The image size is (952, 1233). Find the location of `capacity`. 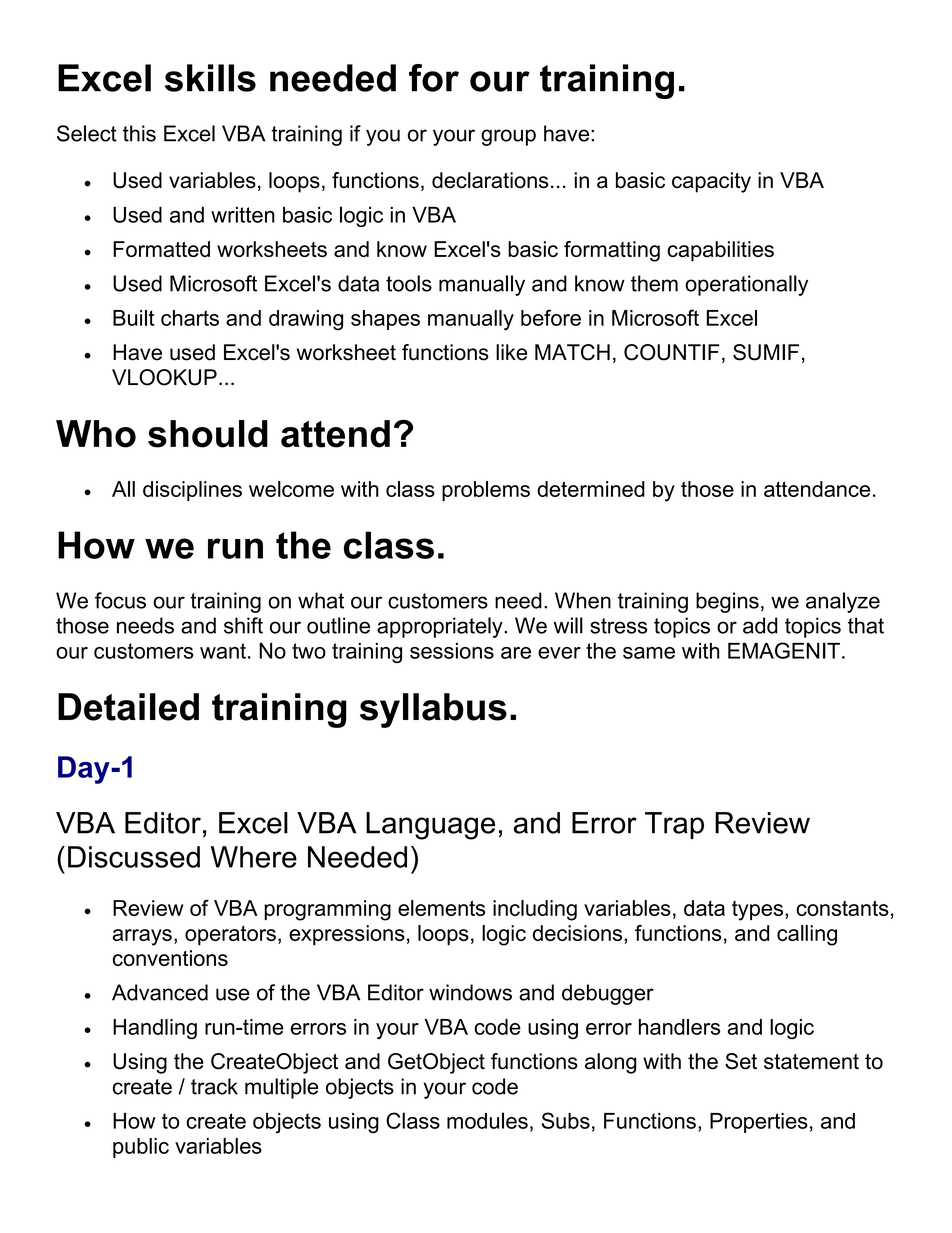

capacity is located at coordinates (711, 182).
